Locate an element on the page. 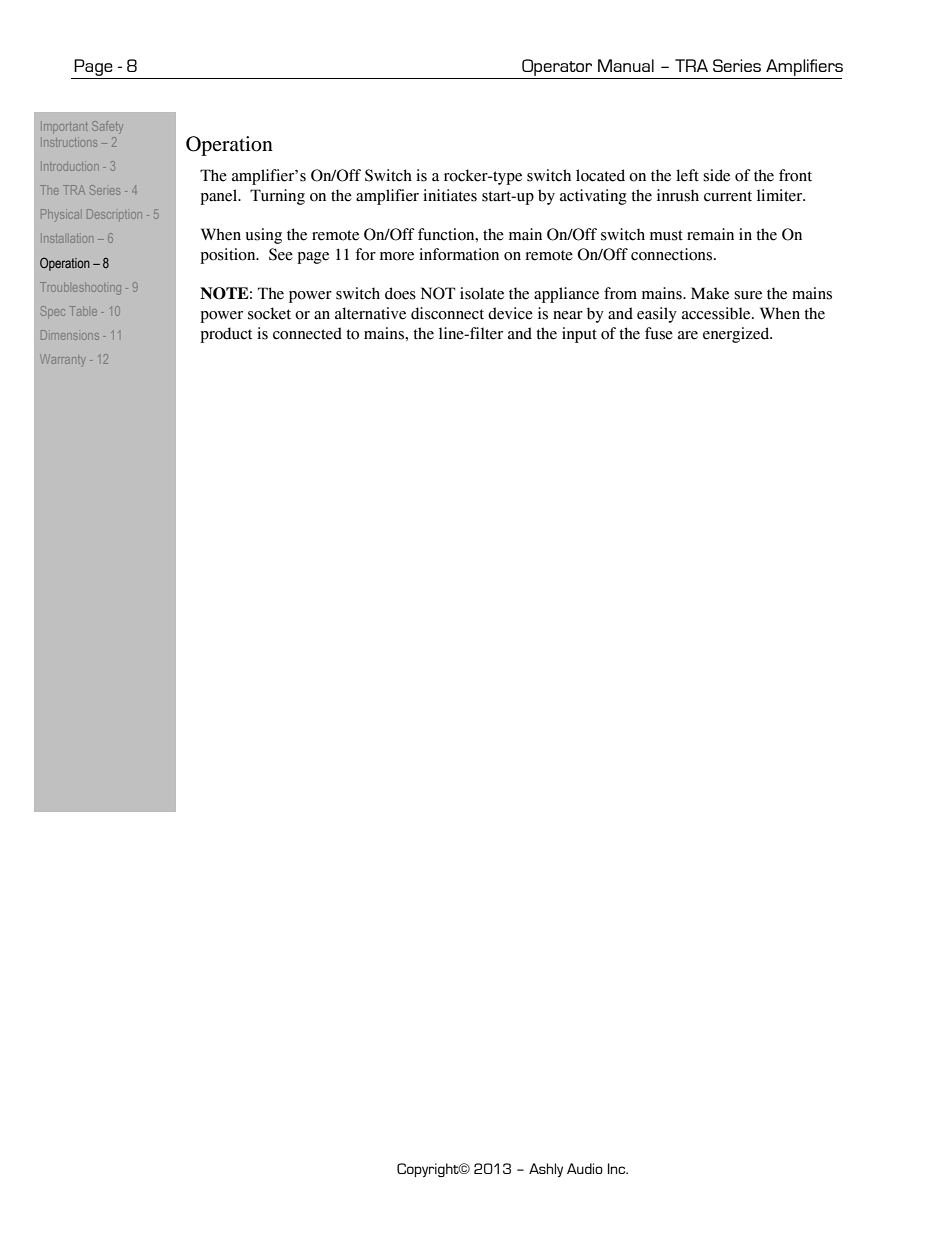  initiates is located at coordinates (450, 195).
